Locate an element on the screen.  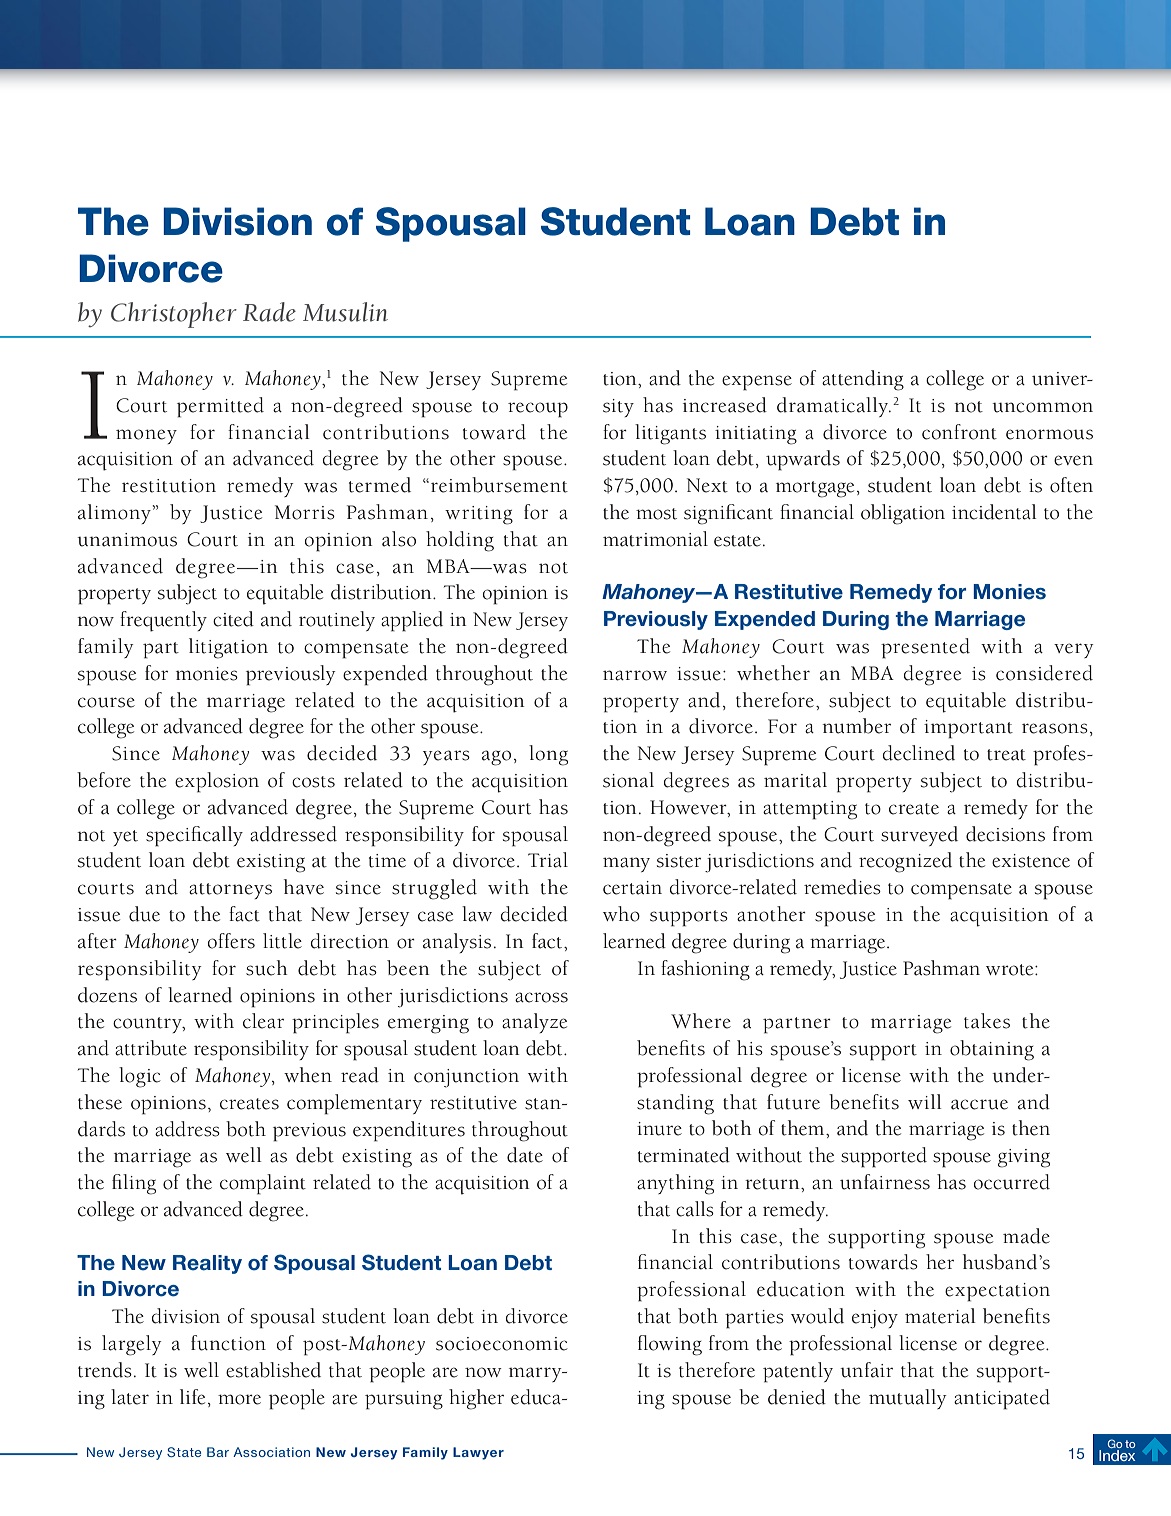
higher is located at coordinates (476, 1399).
